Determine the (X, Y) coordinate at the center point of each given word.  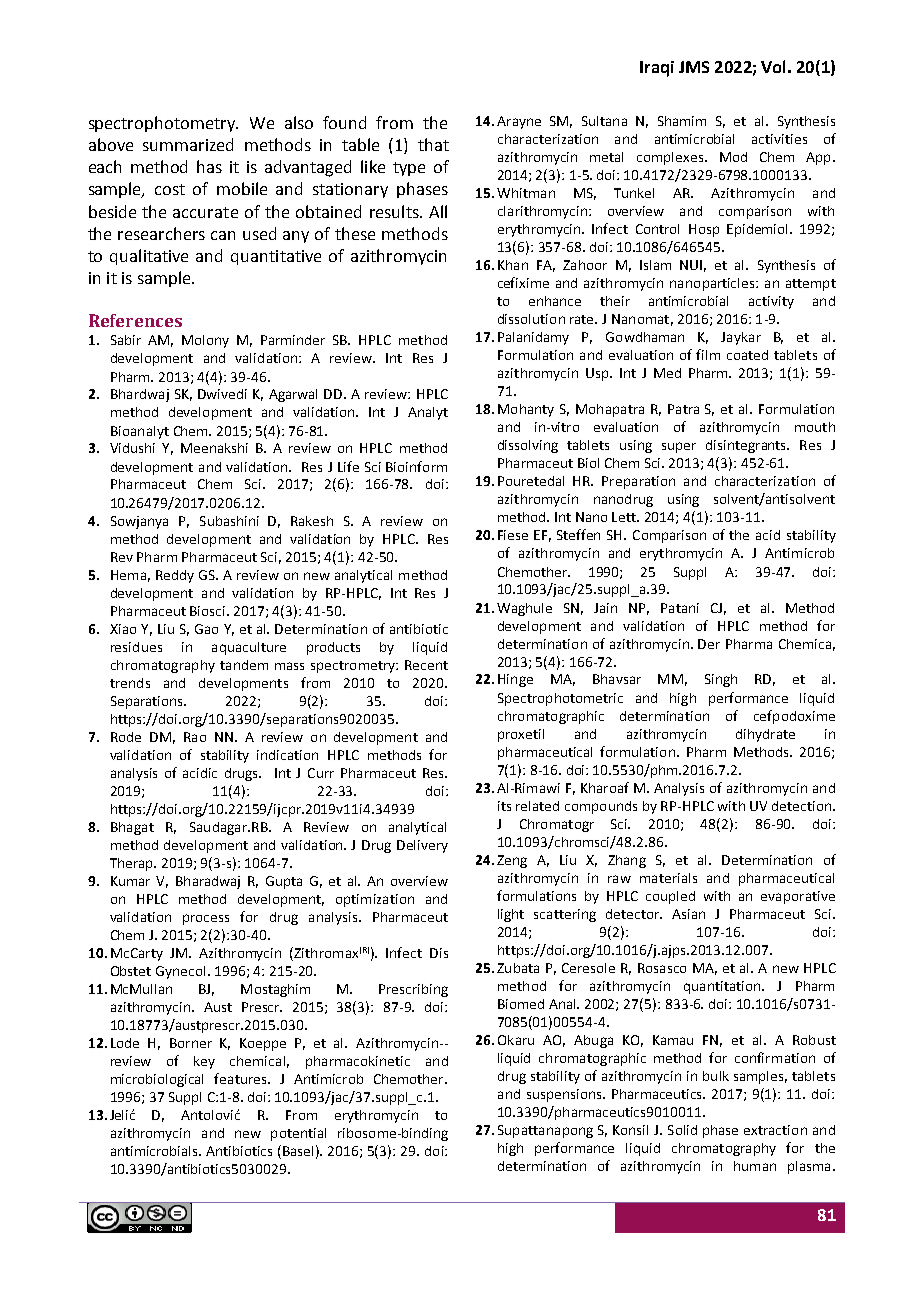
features (241, 1078)
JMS (694, 67)
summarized (188, 144)
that (433, 144)
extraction (775, 1130)
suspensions (565, 1095)
